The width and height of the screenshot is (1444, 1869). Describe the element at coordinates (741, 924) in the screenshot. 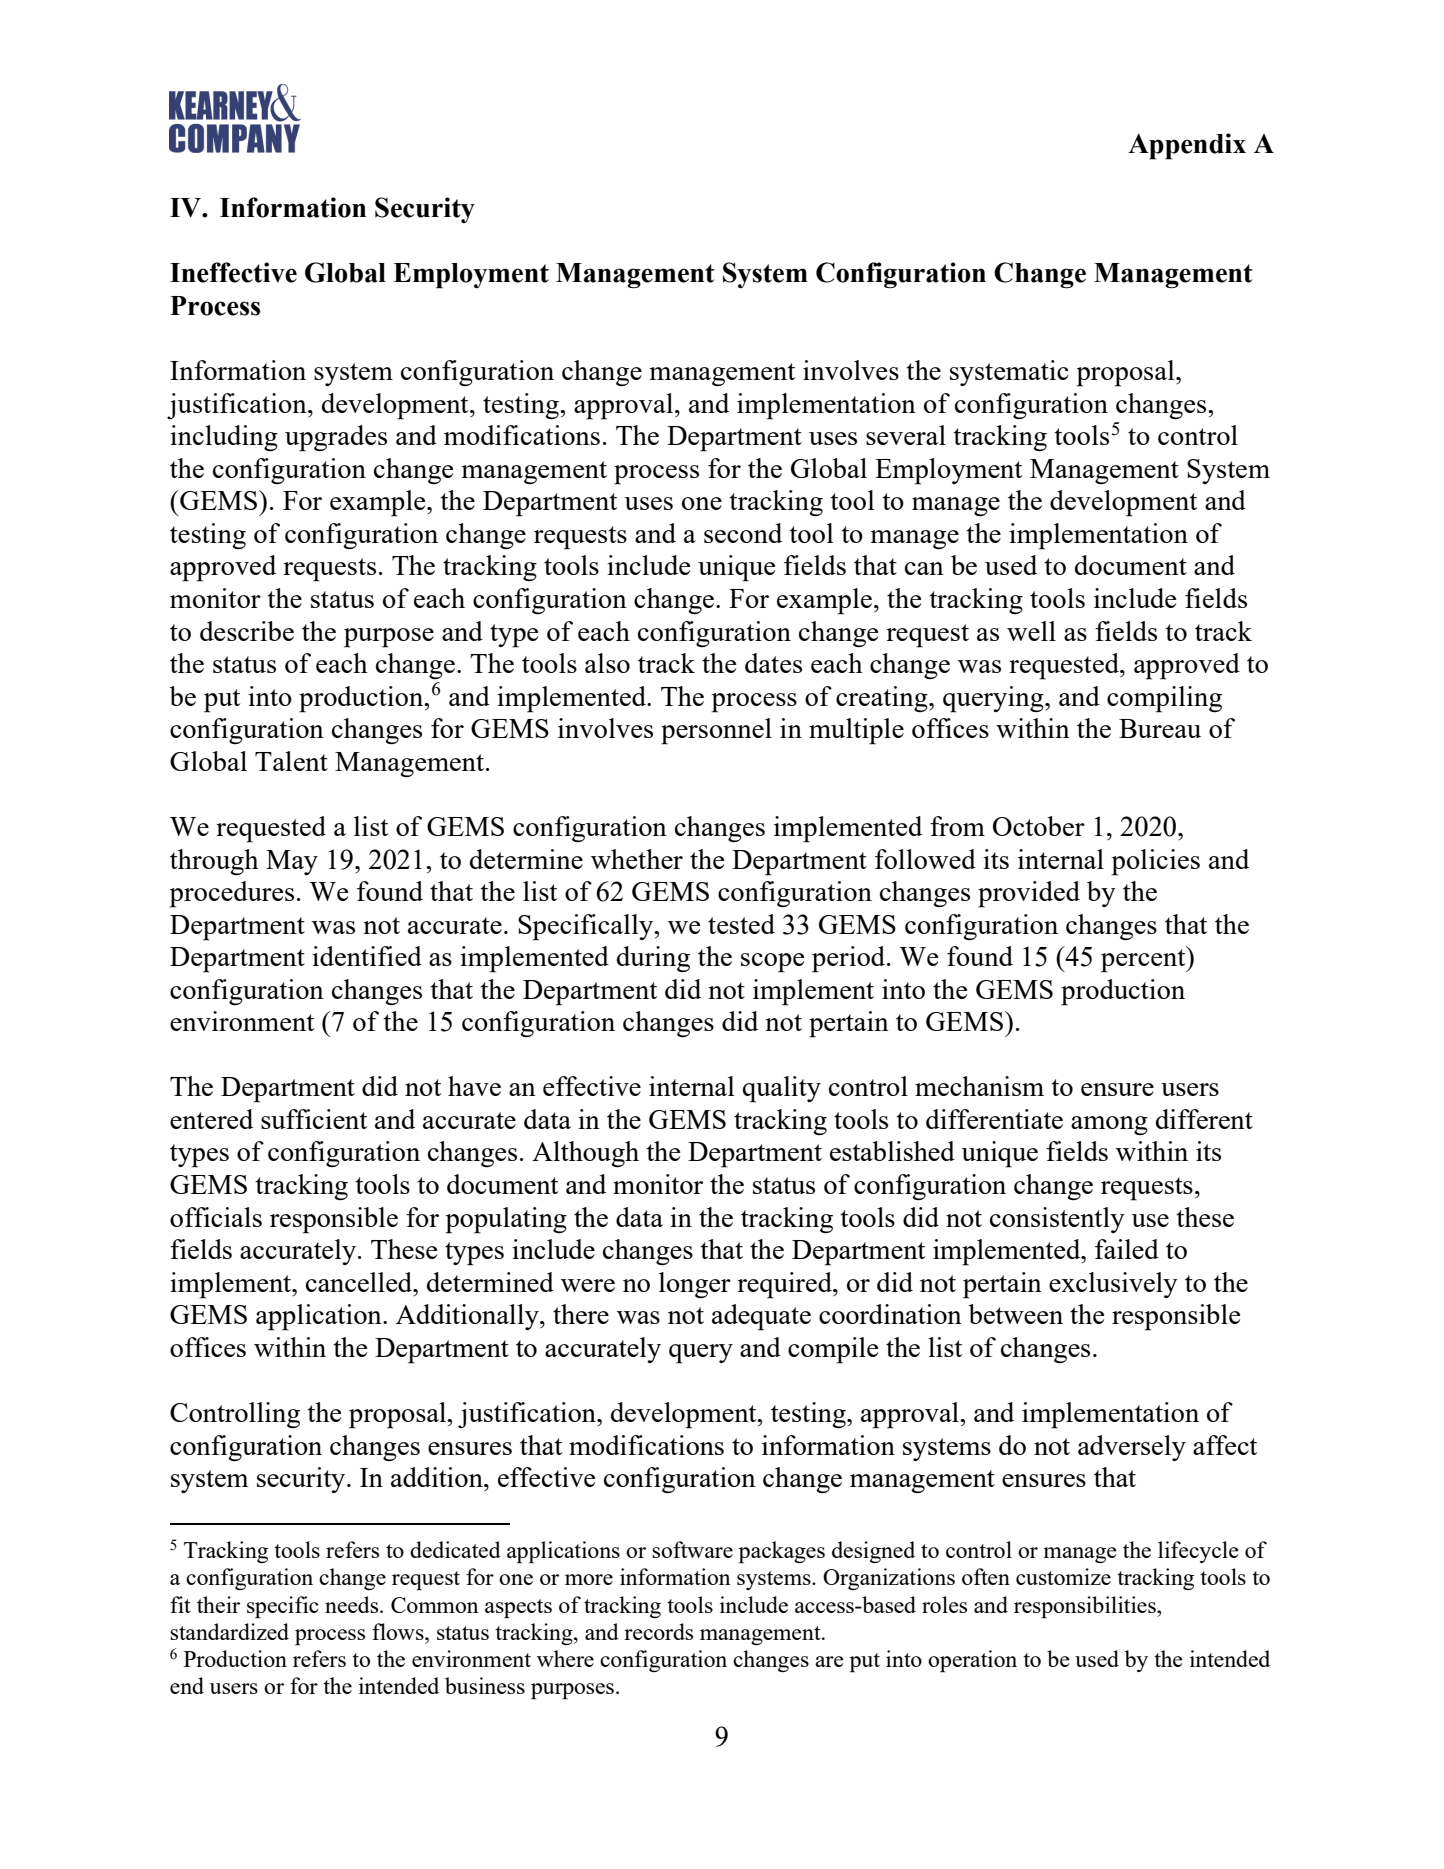

I see `tested` at that location.
